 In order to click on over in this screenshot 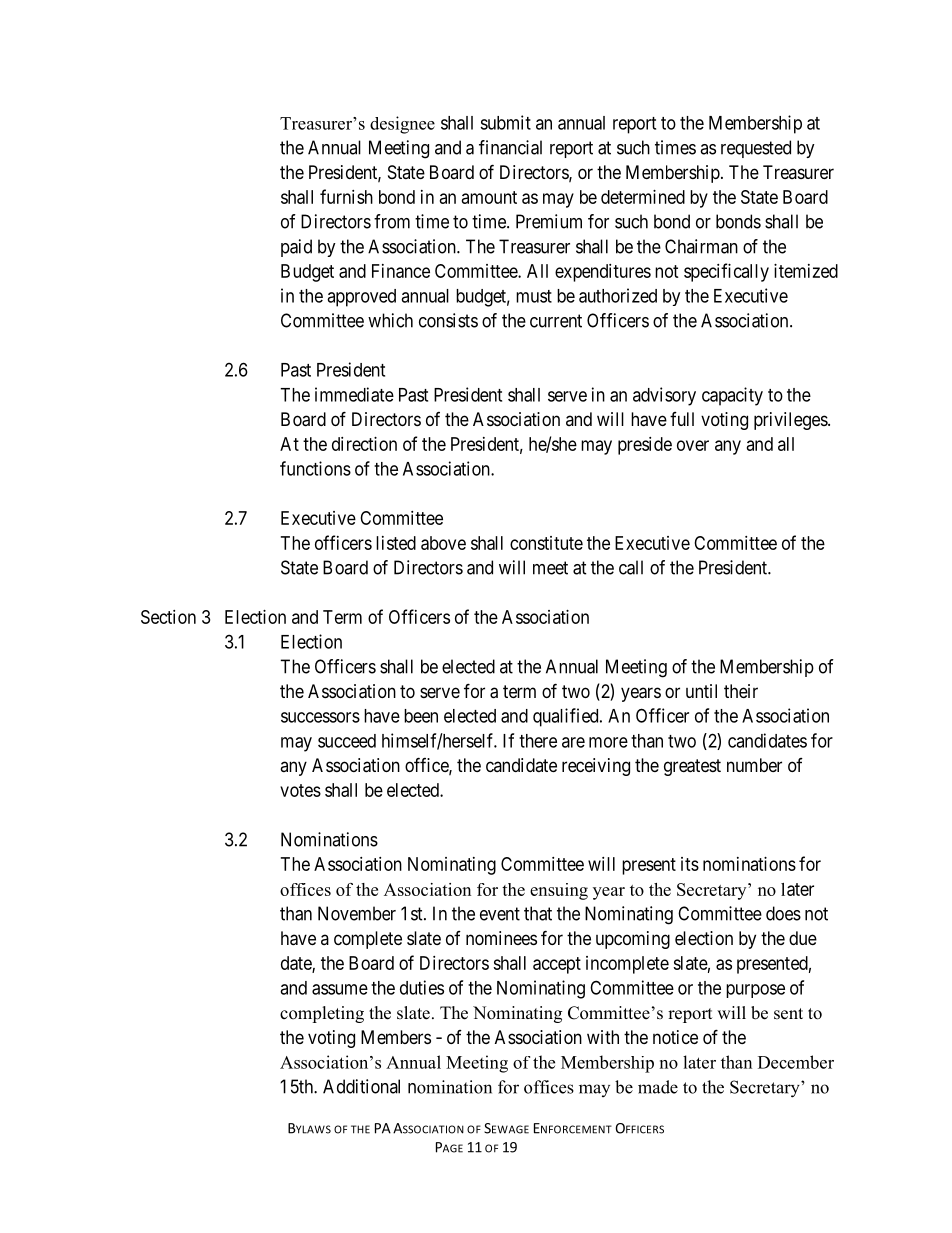, I will do `click(693, 445)`.
